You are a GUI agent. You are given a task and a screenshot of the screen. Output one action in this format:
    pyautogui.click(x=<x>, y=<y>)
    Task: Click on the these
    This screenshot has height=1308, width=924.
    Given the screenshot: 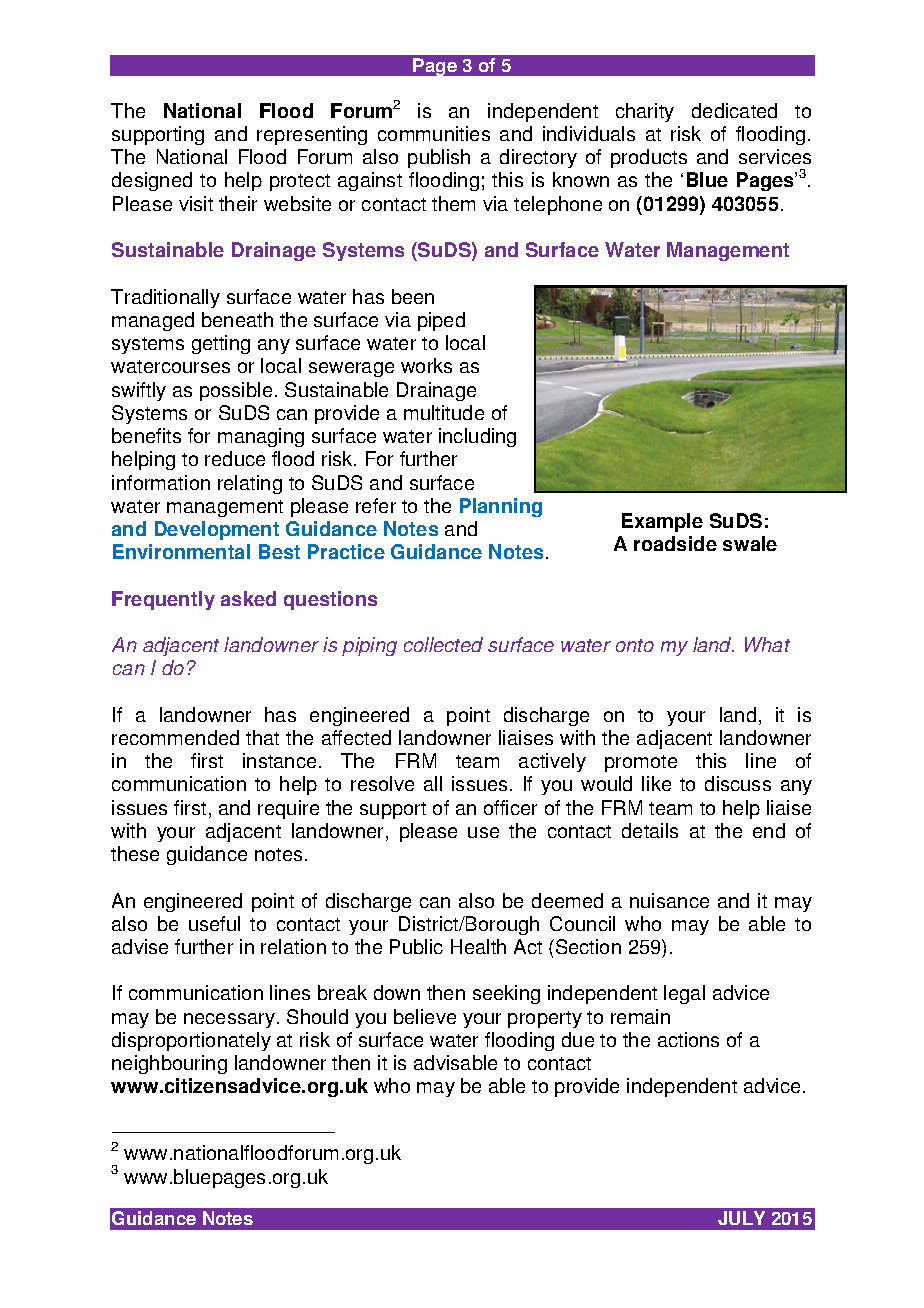 What is the action you would take?
    pyautogui.click(x=135, y=853)
